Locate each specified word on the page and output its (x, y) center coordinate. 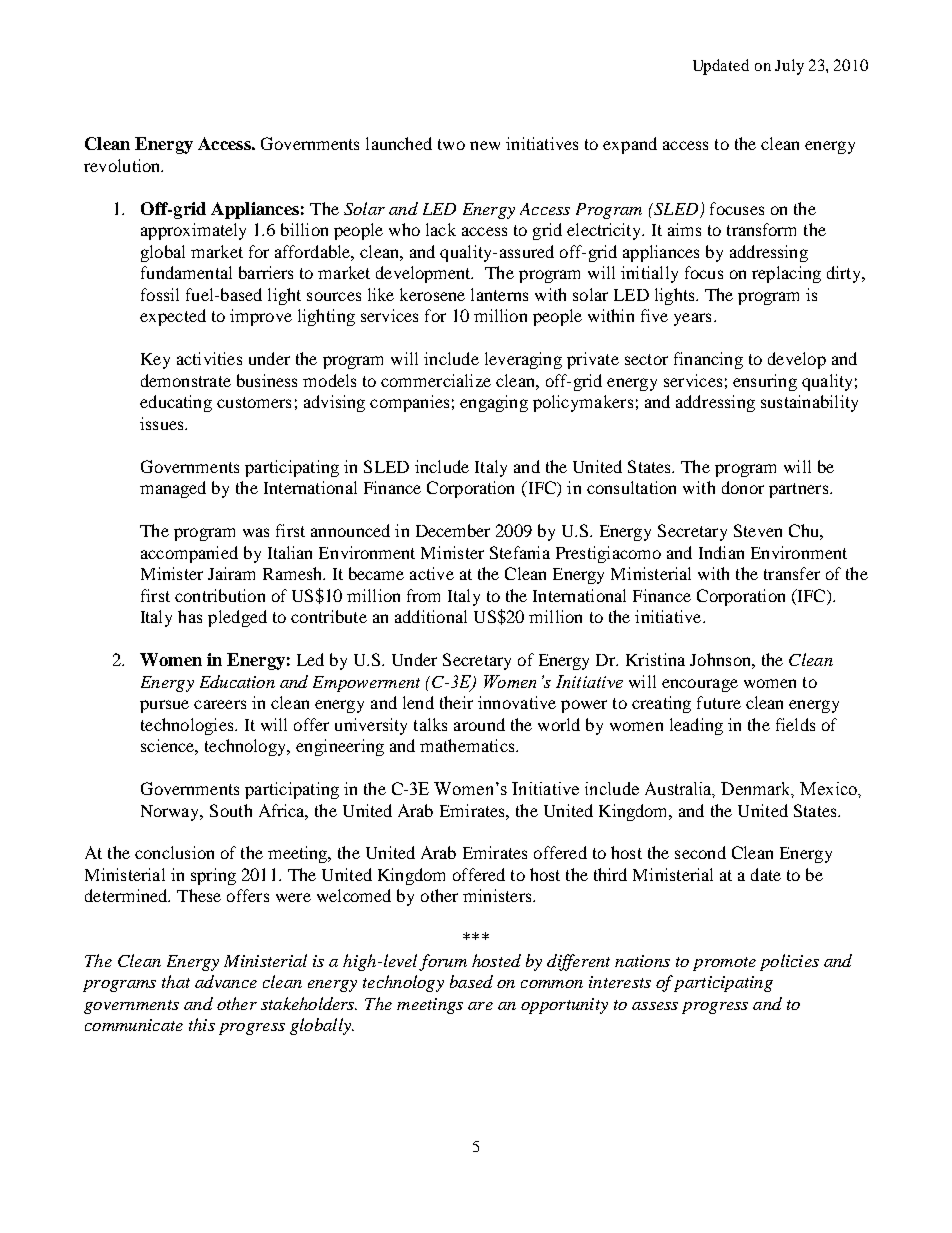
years (692, 319)
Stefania (520, 552)
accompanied (189, 554)
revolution (123, 165)
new (485, 145)
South (231, 810)
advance (226, 981)
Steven (758, 530)
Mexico (829, 788)
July (789, 67)
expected (173, 317)
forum (443, 962)
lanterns (499, 294)
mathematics (468, 745)
